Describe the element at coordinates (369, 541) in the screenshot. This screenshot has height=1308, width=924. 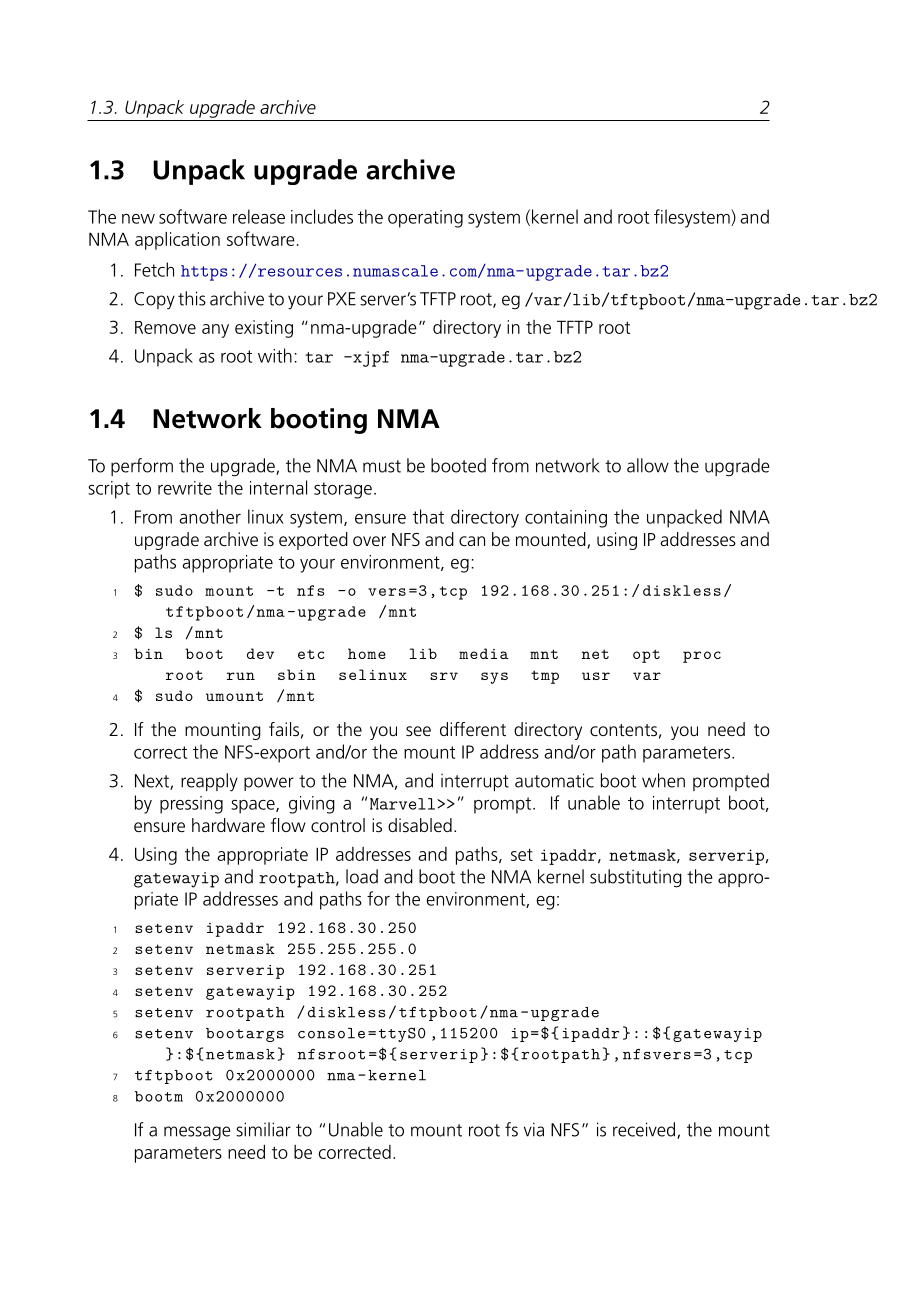
I see `over` at that location.
